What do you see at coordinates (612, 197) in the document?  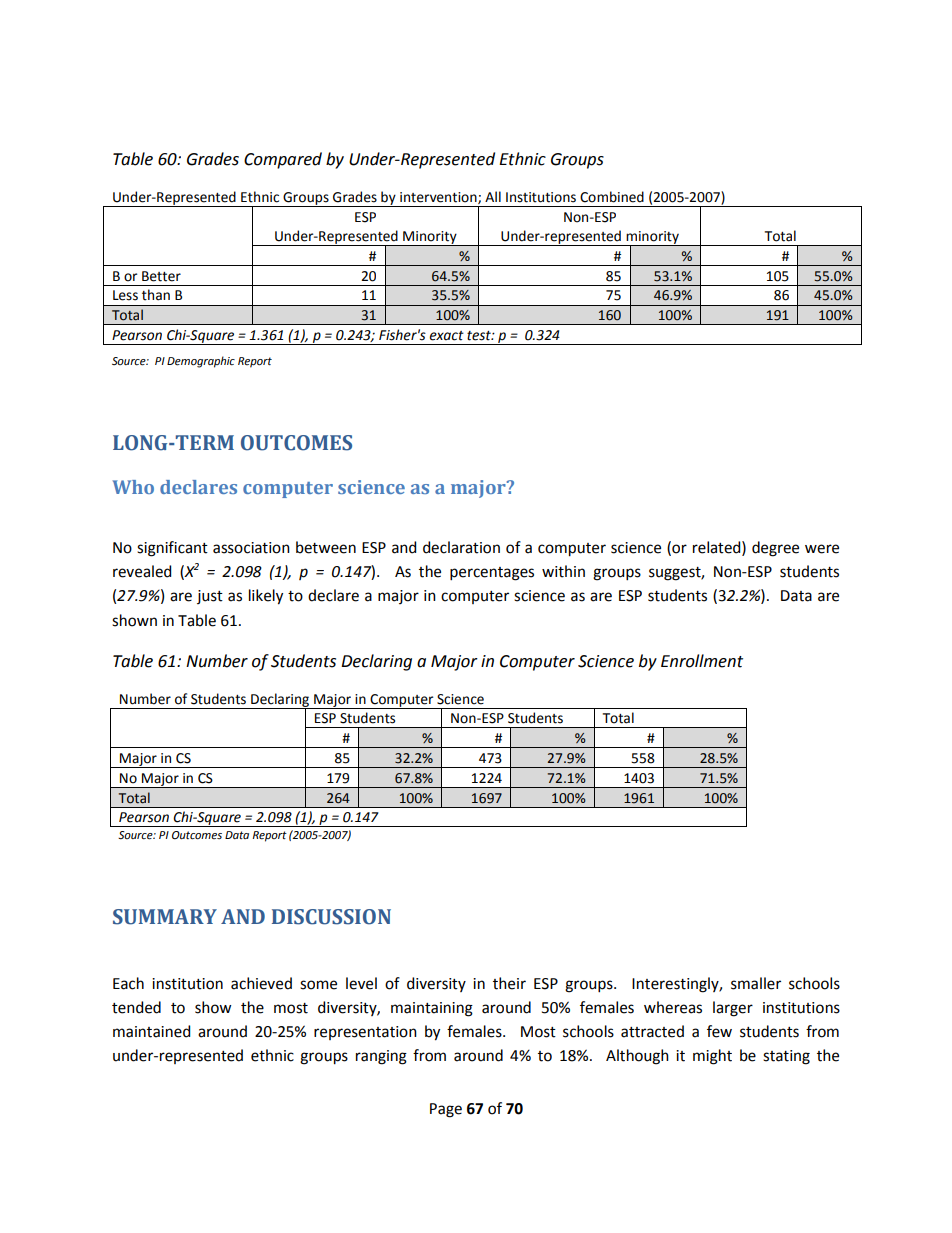 I see `Combined` at bounding box center [612, 197].
